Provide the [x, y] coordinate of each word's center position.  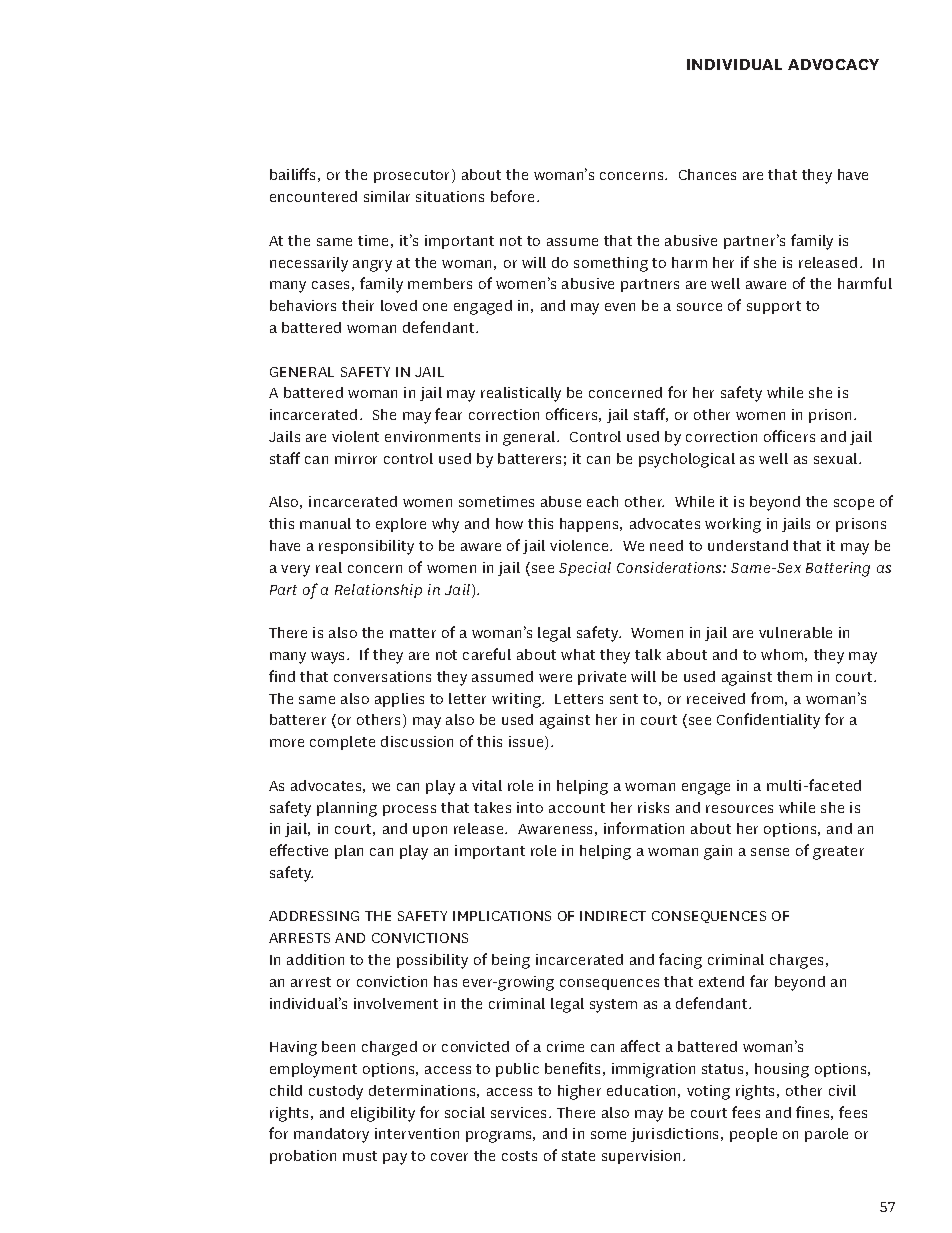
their [358, 305]
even [620, 307]
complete [342, 743]
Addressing [314, 916]
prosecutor [413, 176]
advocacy [833, 64]
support [774, 307]
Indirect [613, 916]
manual [325, 523]
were [555, 678]
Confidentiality [768, 721]
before [512, 196]
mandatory [331, 1135]
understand [748, 545]
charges [798, 961]
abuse [561, 501]
